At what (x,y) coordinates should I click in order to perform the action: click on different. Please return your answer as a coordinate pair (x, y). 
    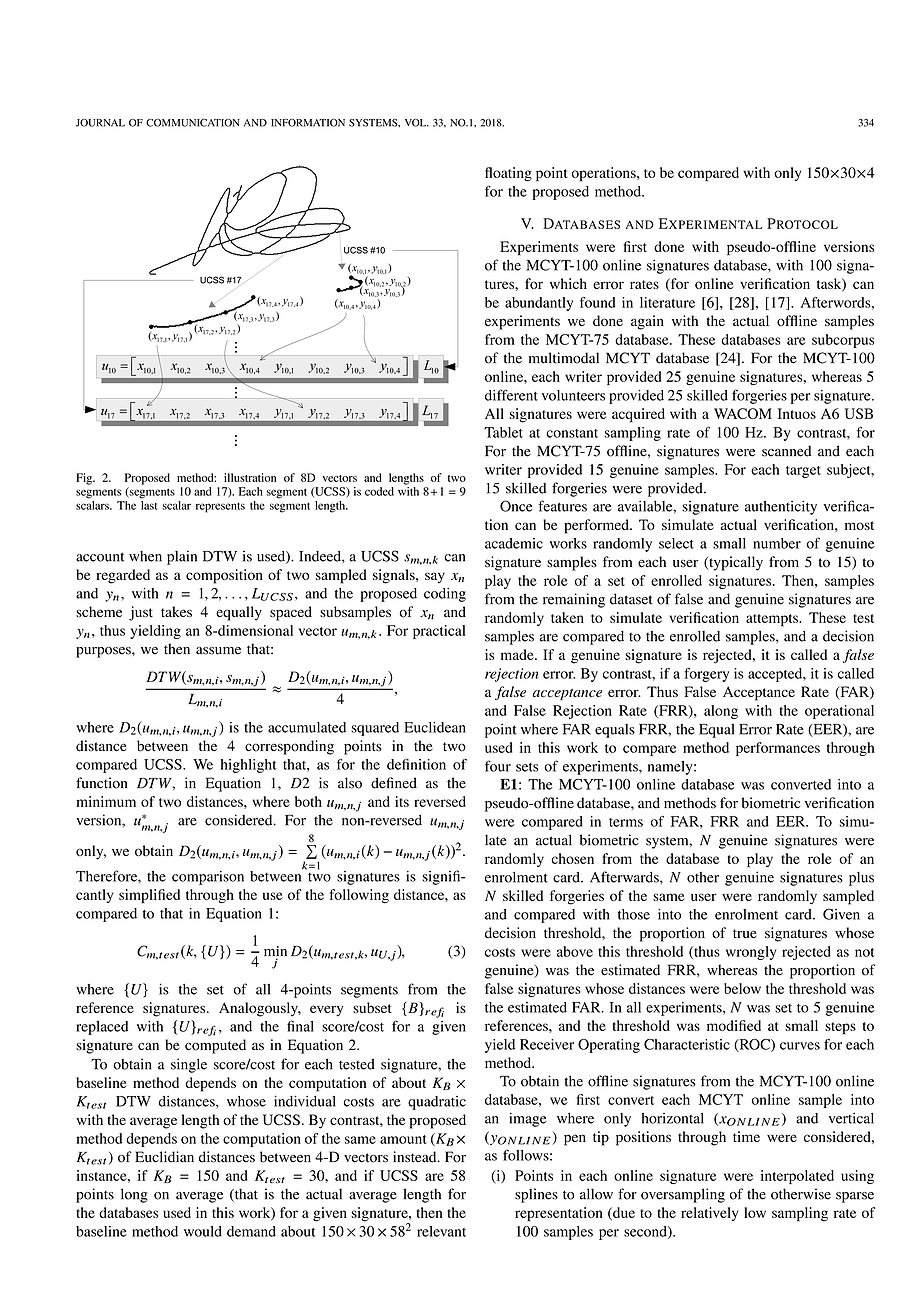
    Looking at the image, I should click on (511, 395).
